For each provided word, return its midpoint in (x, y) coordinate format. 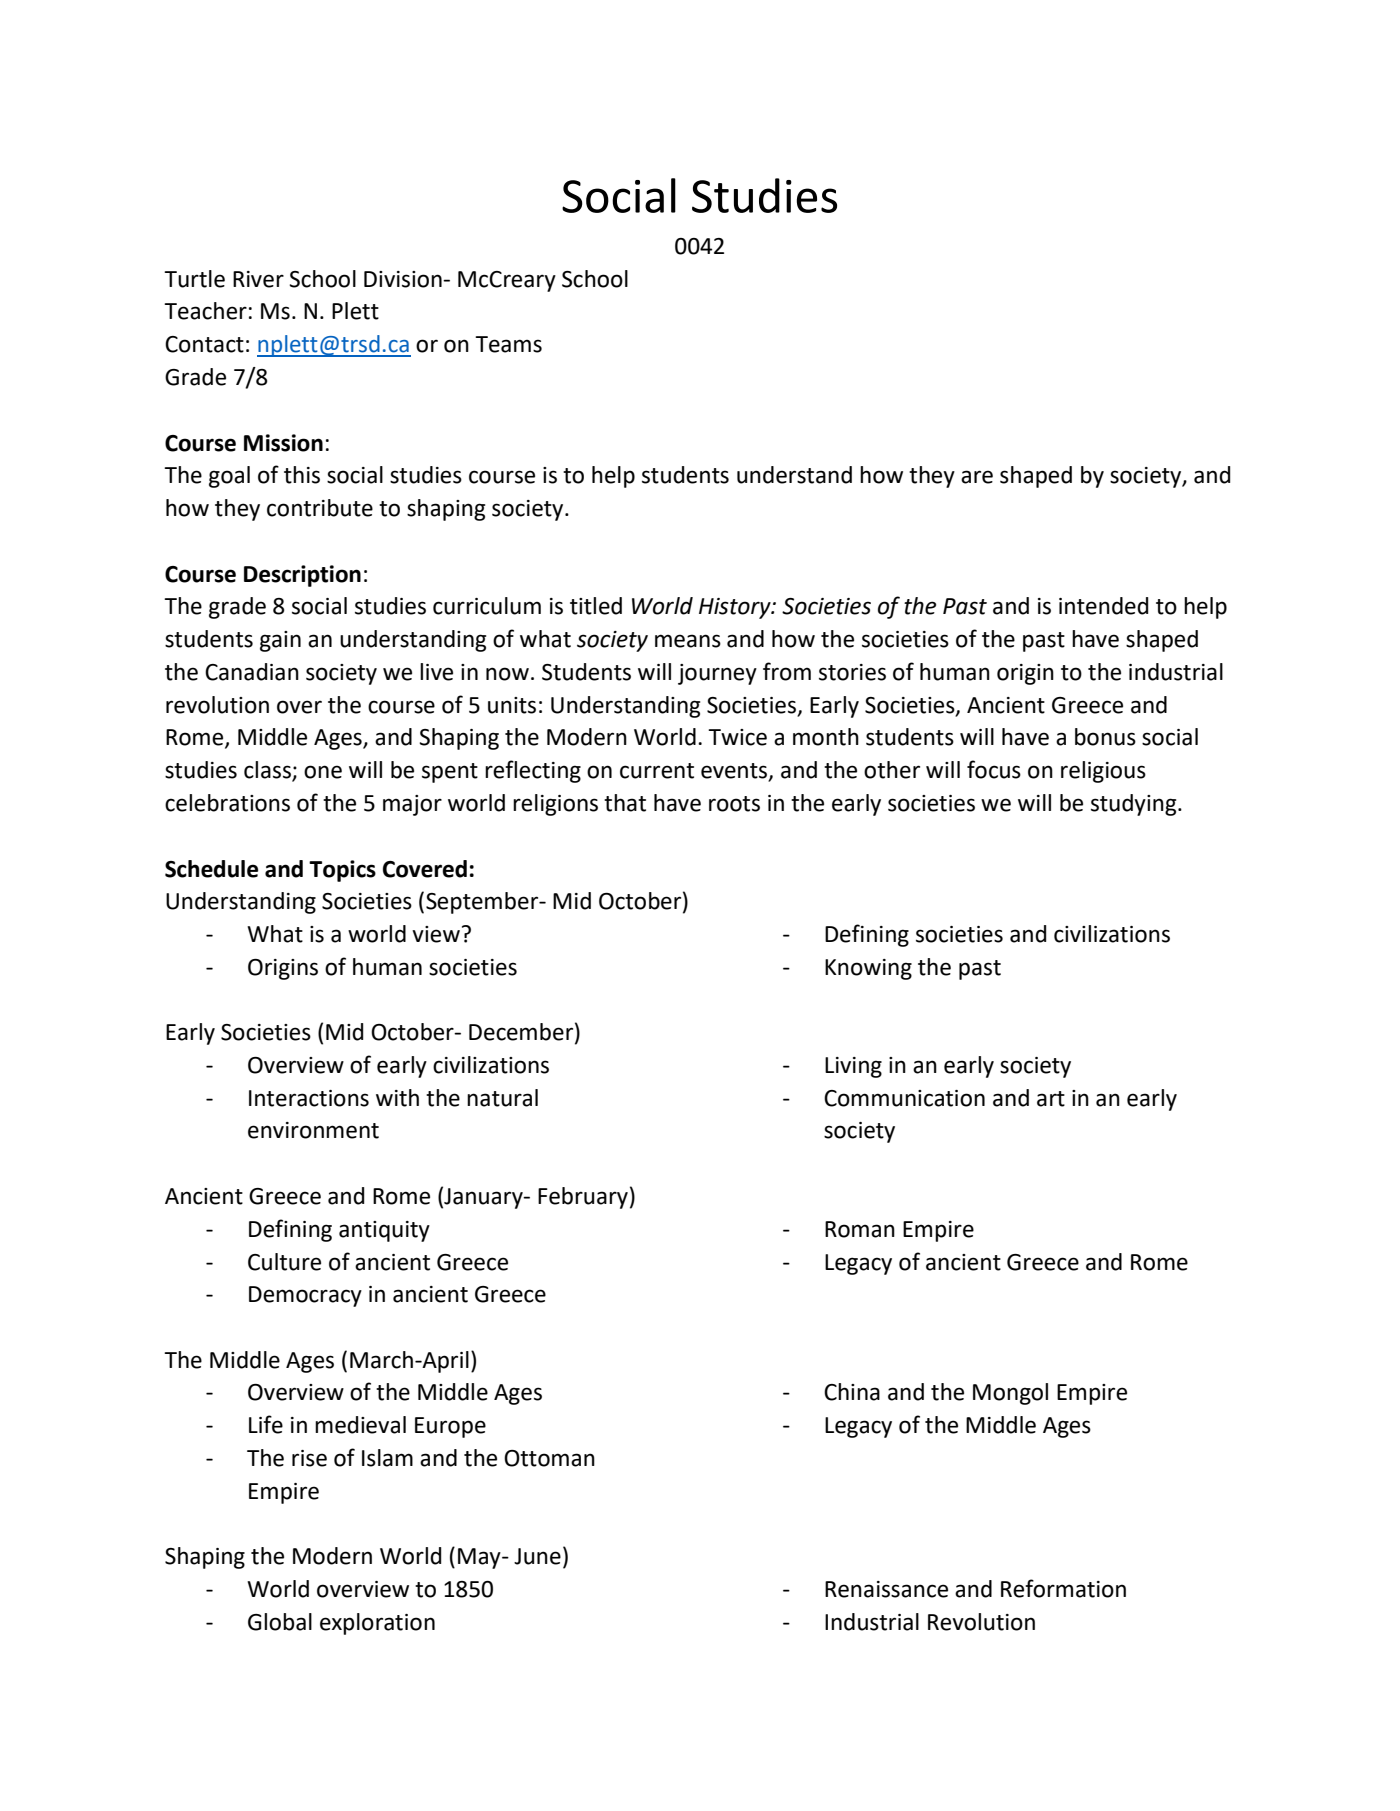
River (258, 279)
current (657, 771)
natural (502, 1098)
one (323, 772)
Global (280, 1622)
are (977, 477)
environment (313, 1130)
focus (994, 769)
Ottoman (549, 1458)
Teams (508, 344)
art (1051, 1099)
